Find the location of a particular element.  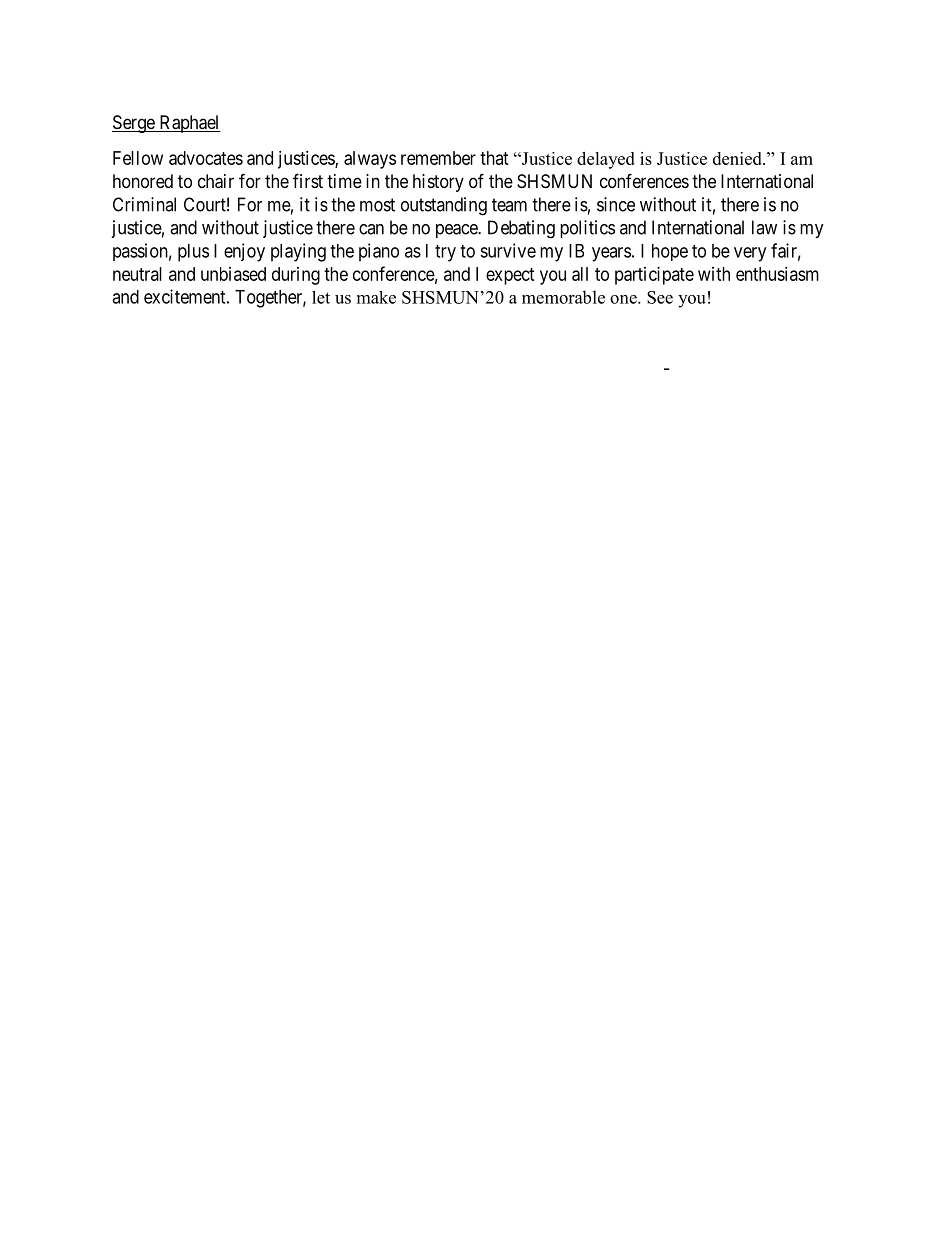

let is located at coordinates (321, 297).
